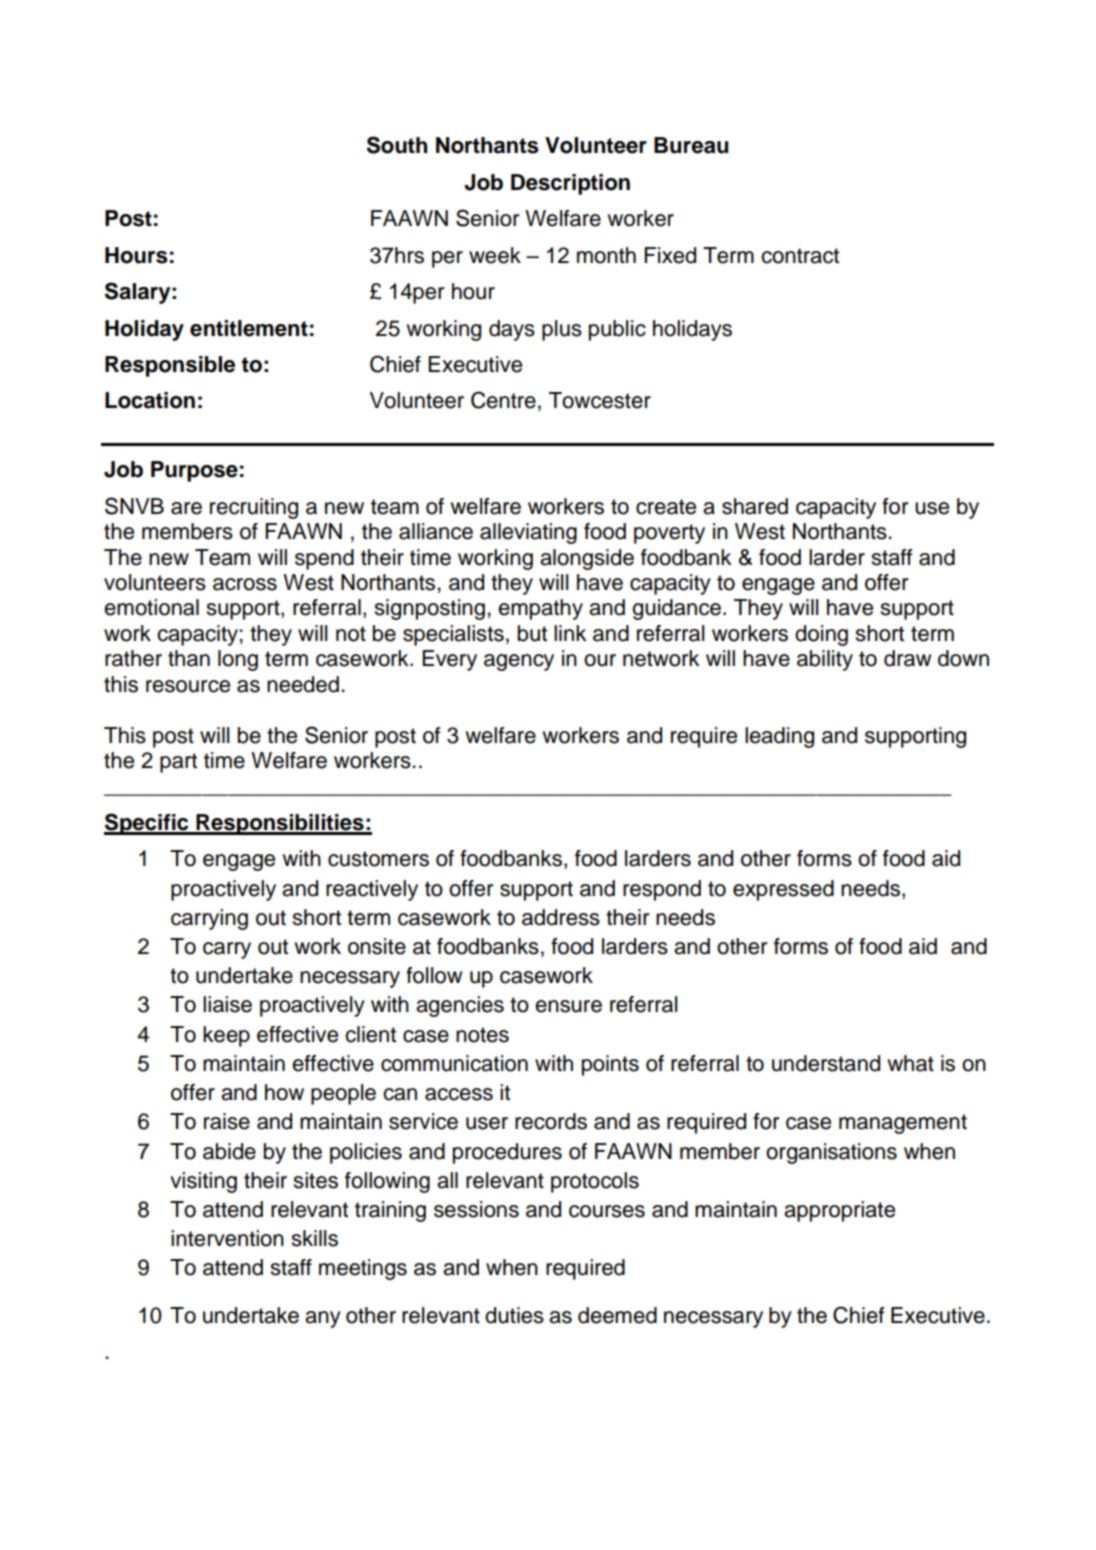  I want to click on ensure, so click(568, 1006).
